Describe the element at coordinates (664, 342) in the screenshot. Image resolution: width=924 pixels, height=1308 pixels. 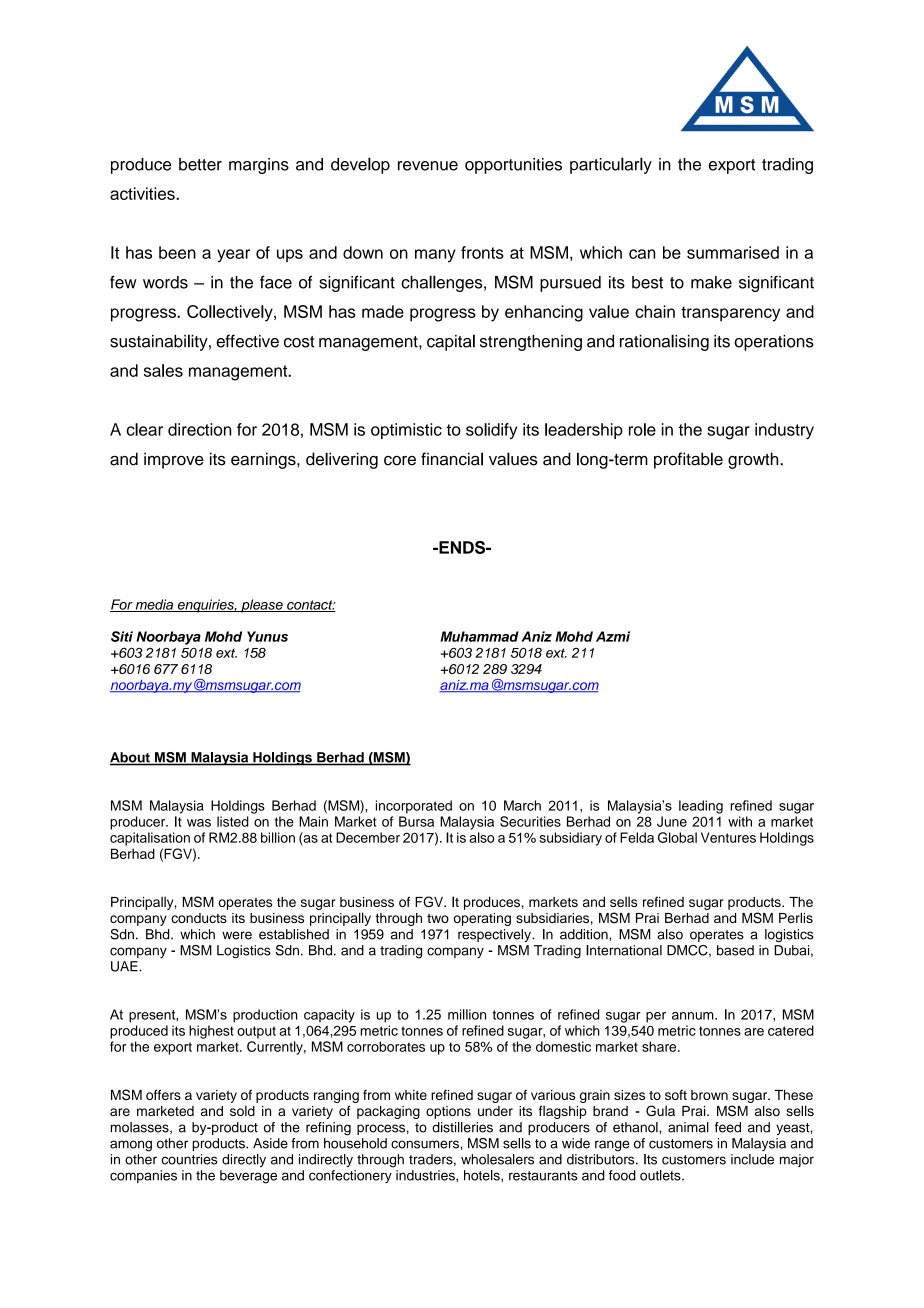
I see `rationalising` at that location.
